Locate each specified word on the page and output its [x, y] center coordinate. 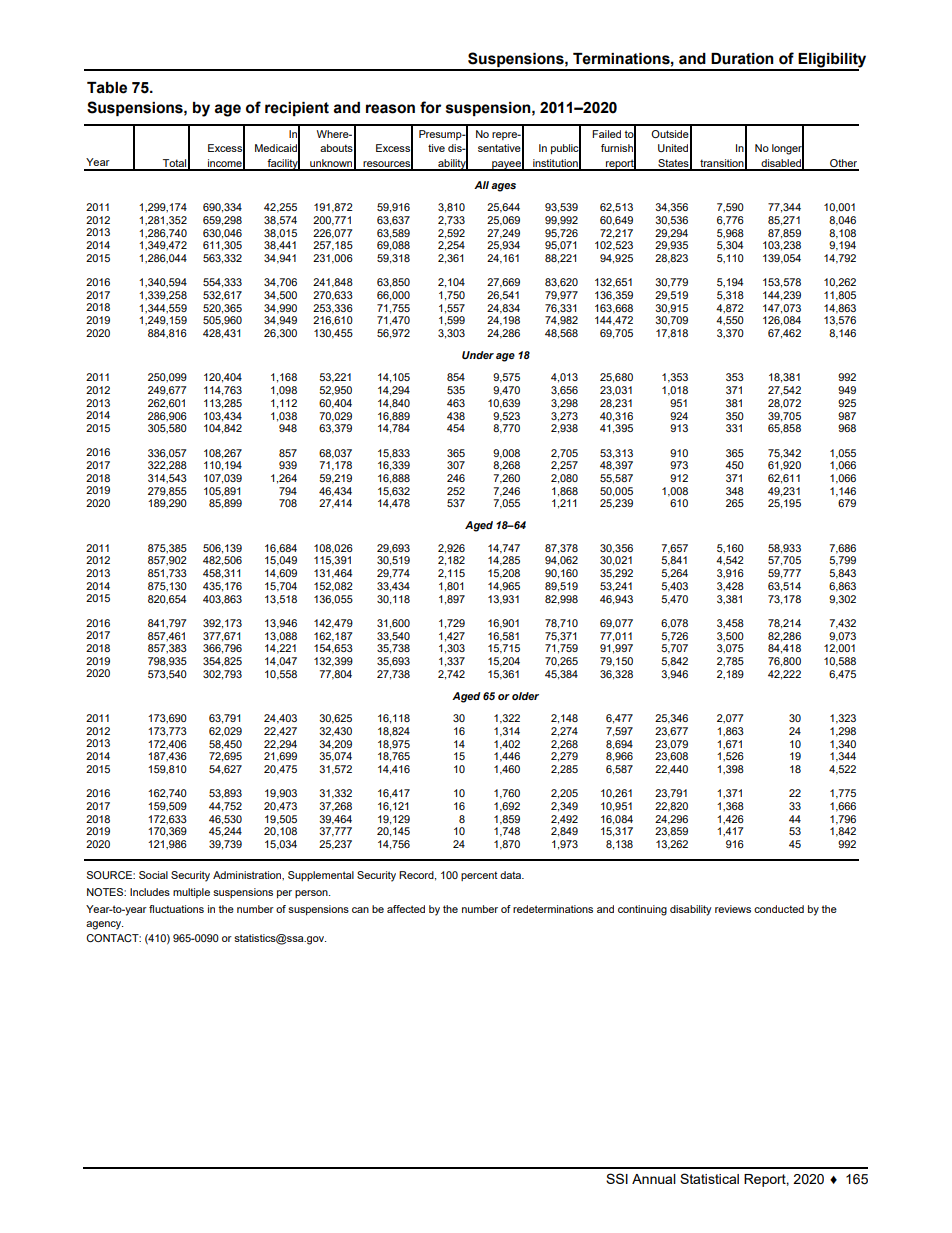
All [481, 185]
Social [153, 875]
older [525, 696]
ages [503, 187]
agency [104, 925]
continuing [642, 910]
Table [107, 88]
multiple [191, 893]
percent [479, 876]
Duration [742, 59]
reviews [733, 909]
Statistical [709, 1178]
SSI [617, 1178]
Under [478, 355]
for [430, 107]
